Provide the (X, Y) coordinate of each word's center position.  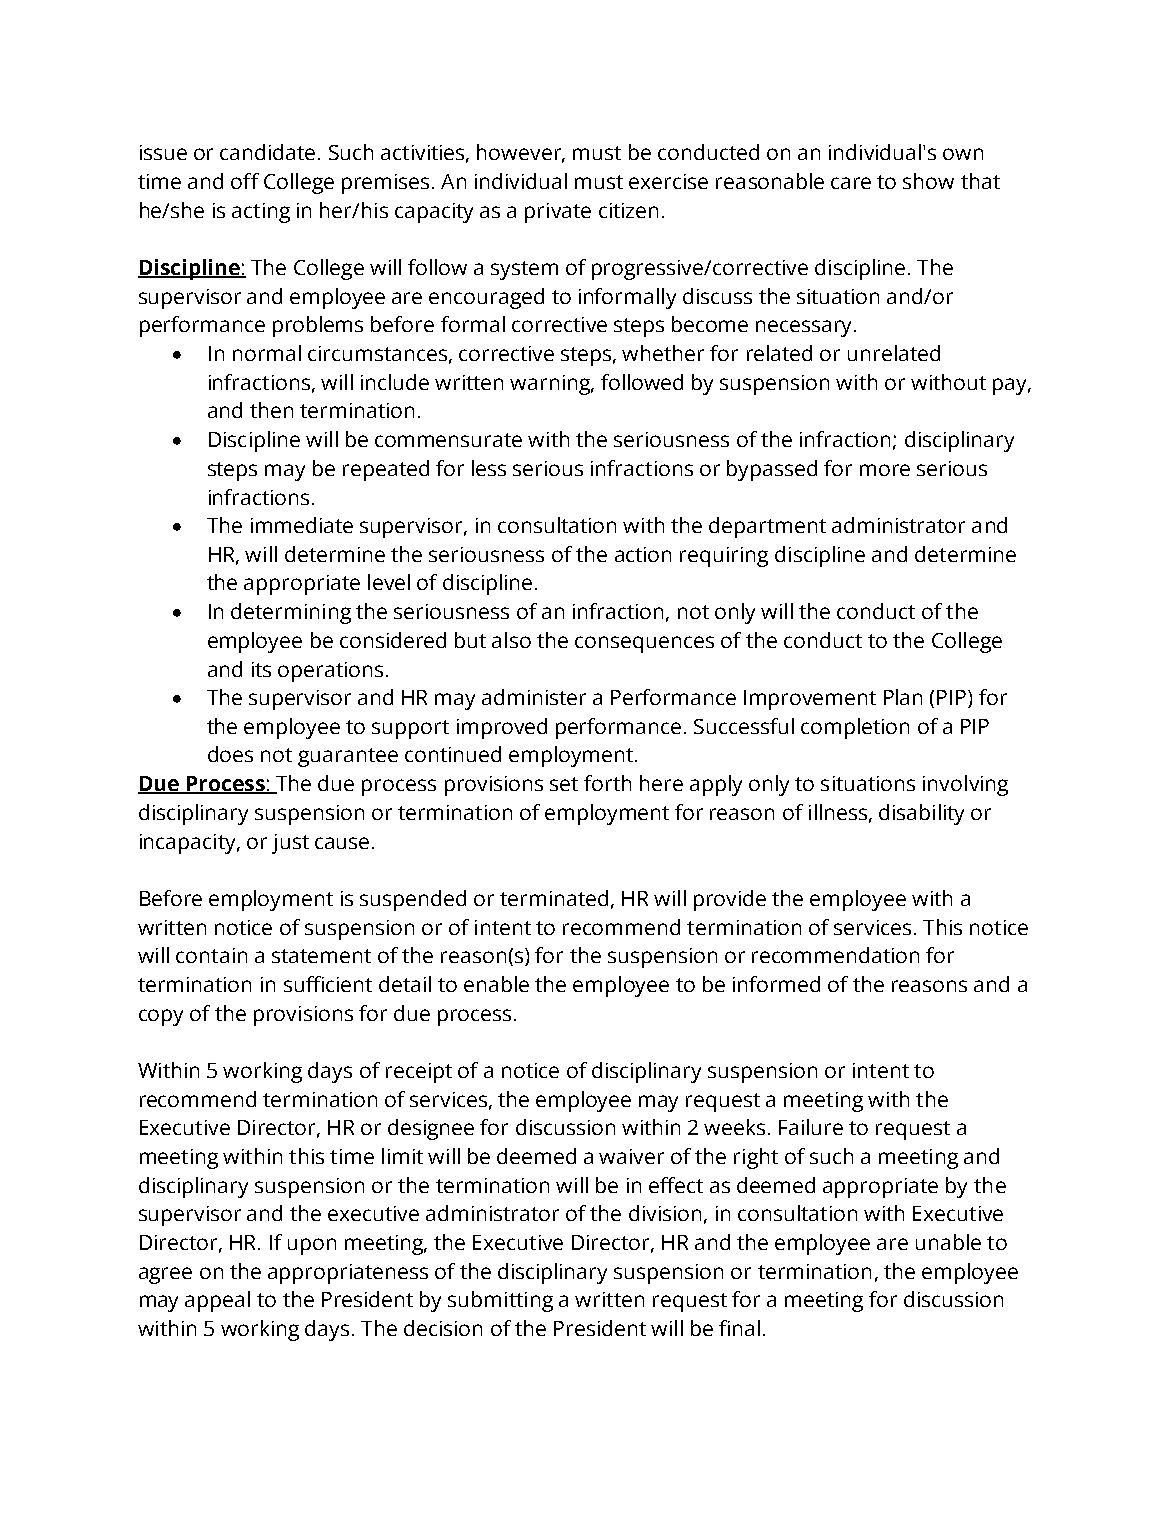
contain (211, 955)
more (885, 470)
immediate (302, 525)
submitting (500, 1301)
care (851, 183)
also (511, 640)
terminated (554, 898)
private (558, 213)
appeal (217, 1301)
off (245, 181)
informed (776, 984)
